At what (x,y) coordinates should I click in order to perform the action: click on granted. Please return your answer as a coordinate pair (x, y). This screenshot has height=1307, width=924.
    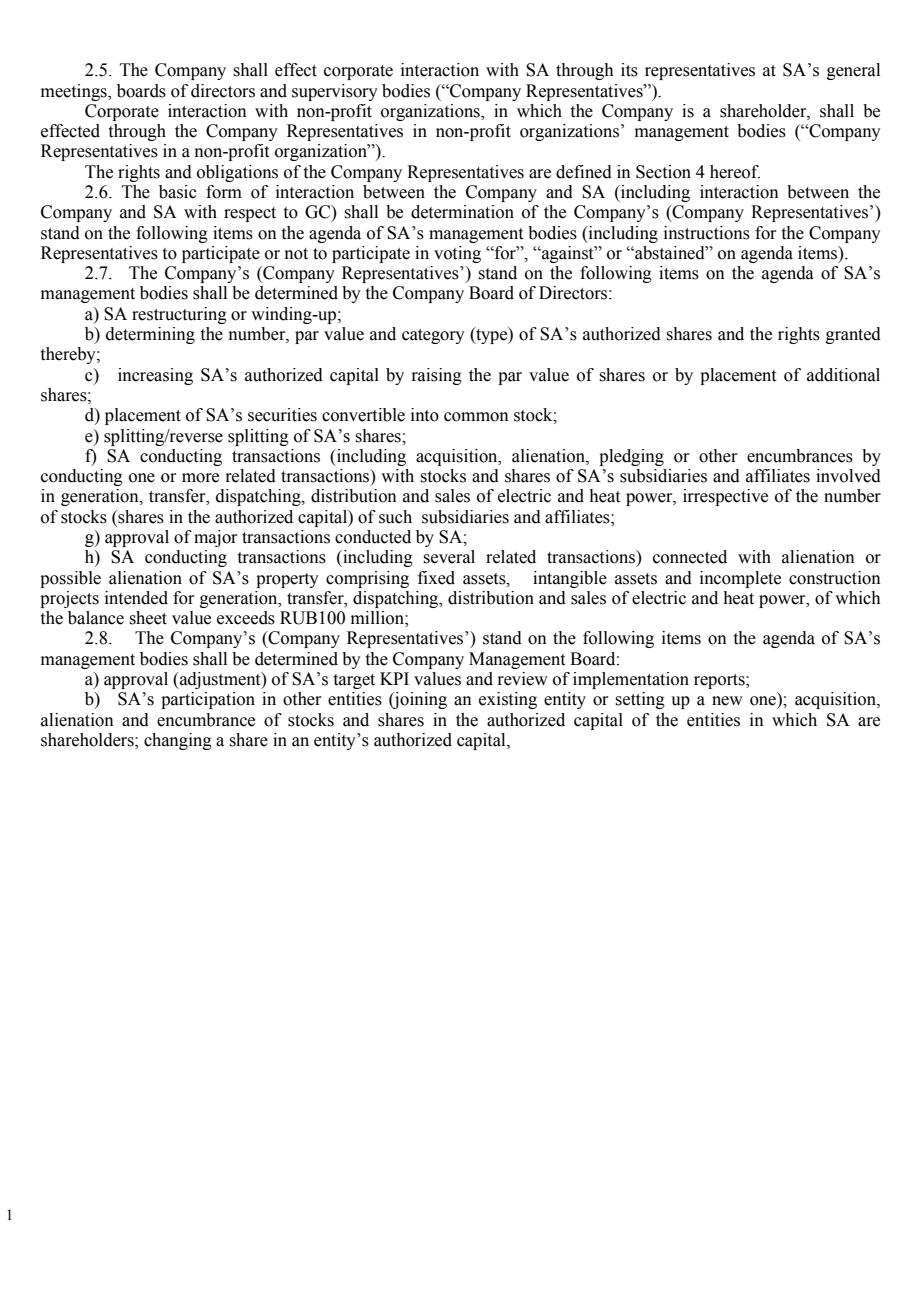
    Looking at the image, I should click on (853, 335).
